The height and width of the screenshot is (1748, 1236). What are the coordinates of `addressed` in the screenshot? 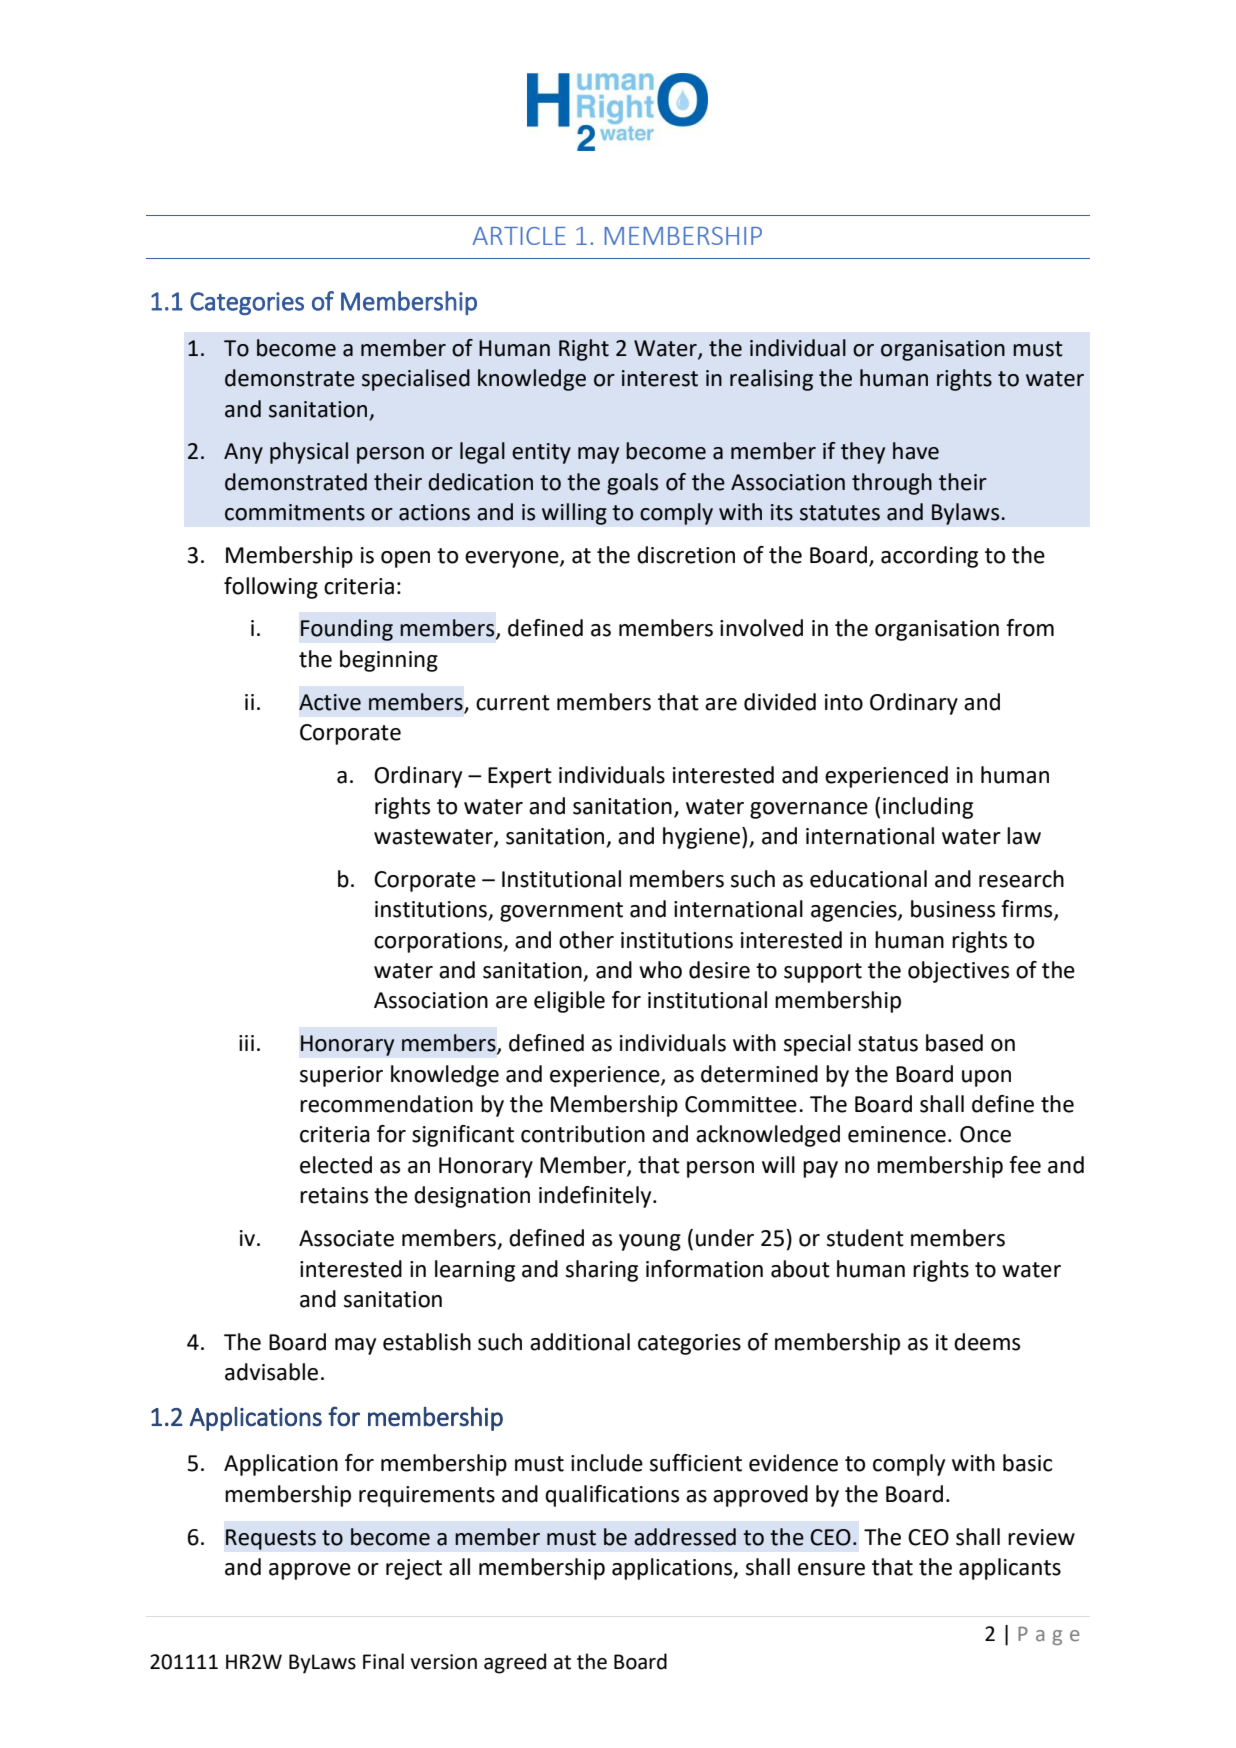 It's located at (685, 1537).
